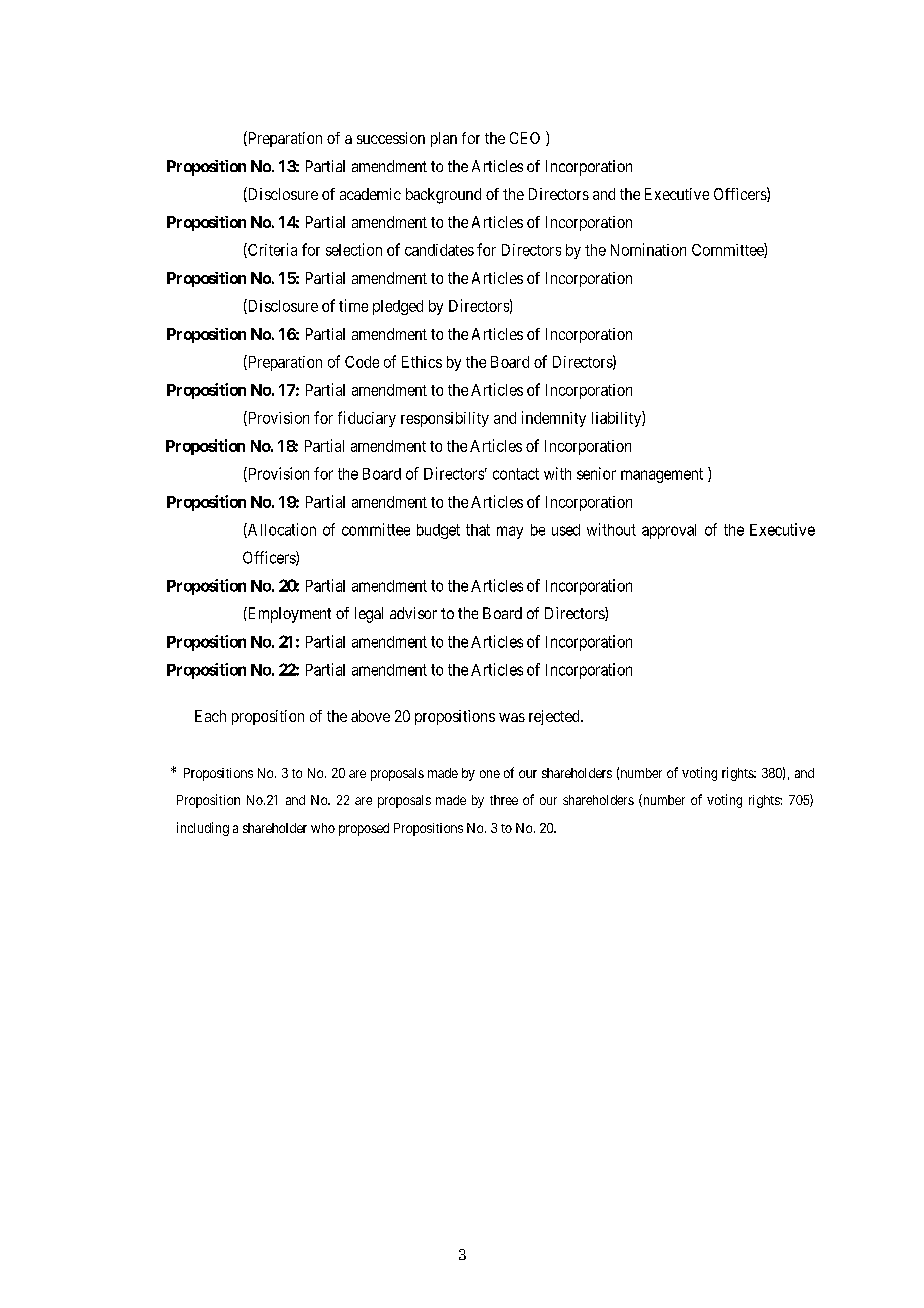 The height and width of the screenshot is (1308, 924). What do you see at coordinates (398, 307) in the screenshot?
I see `pledged` at bounding box center [398, 307].
